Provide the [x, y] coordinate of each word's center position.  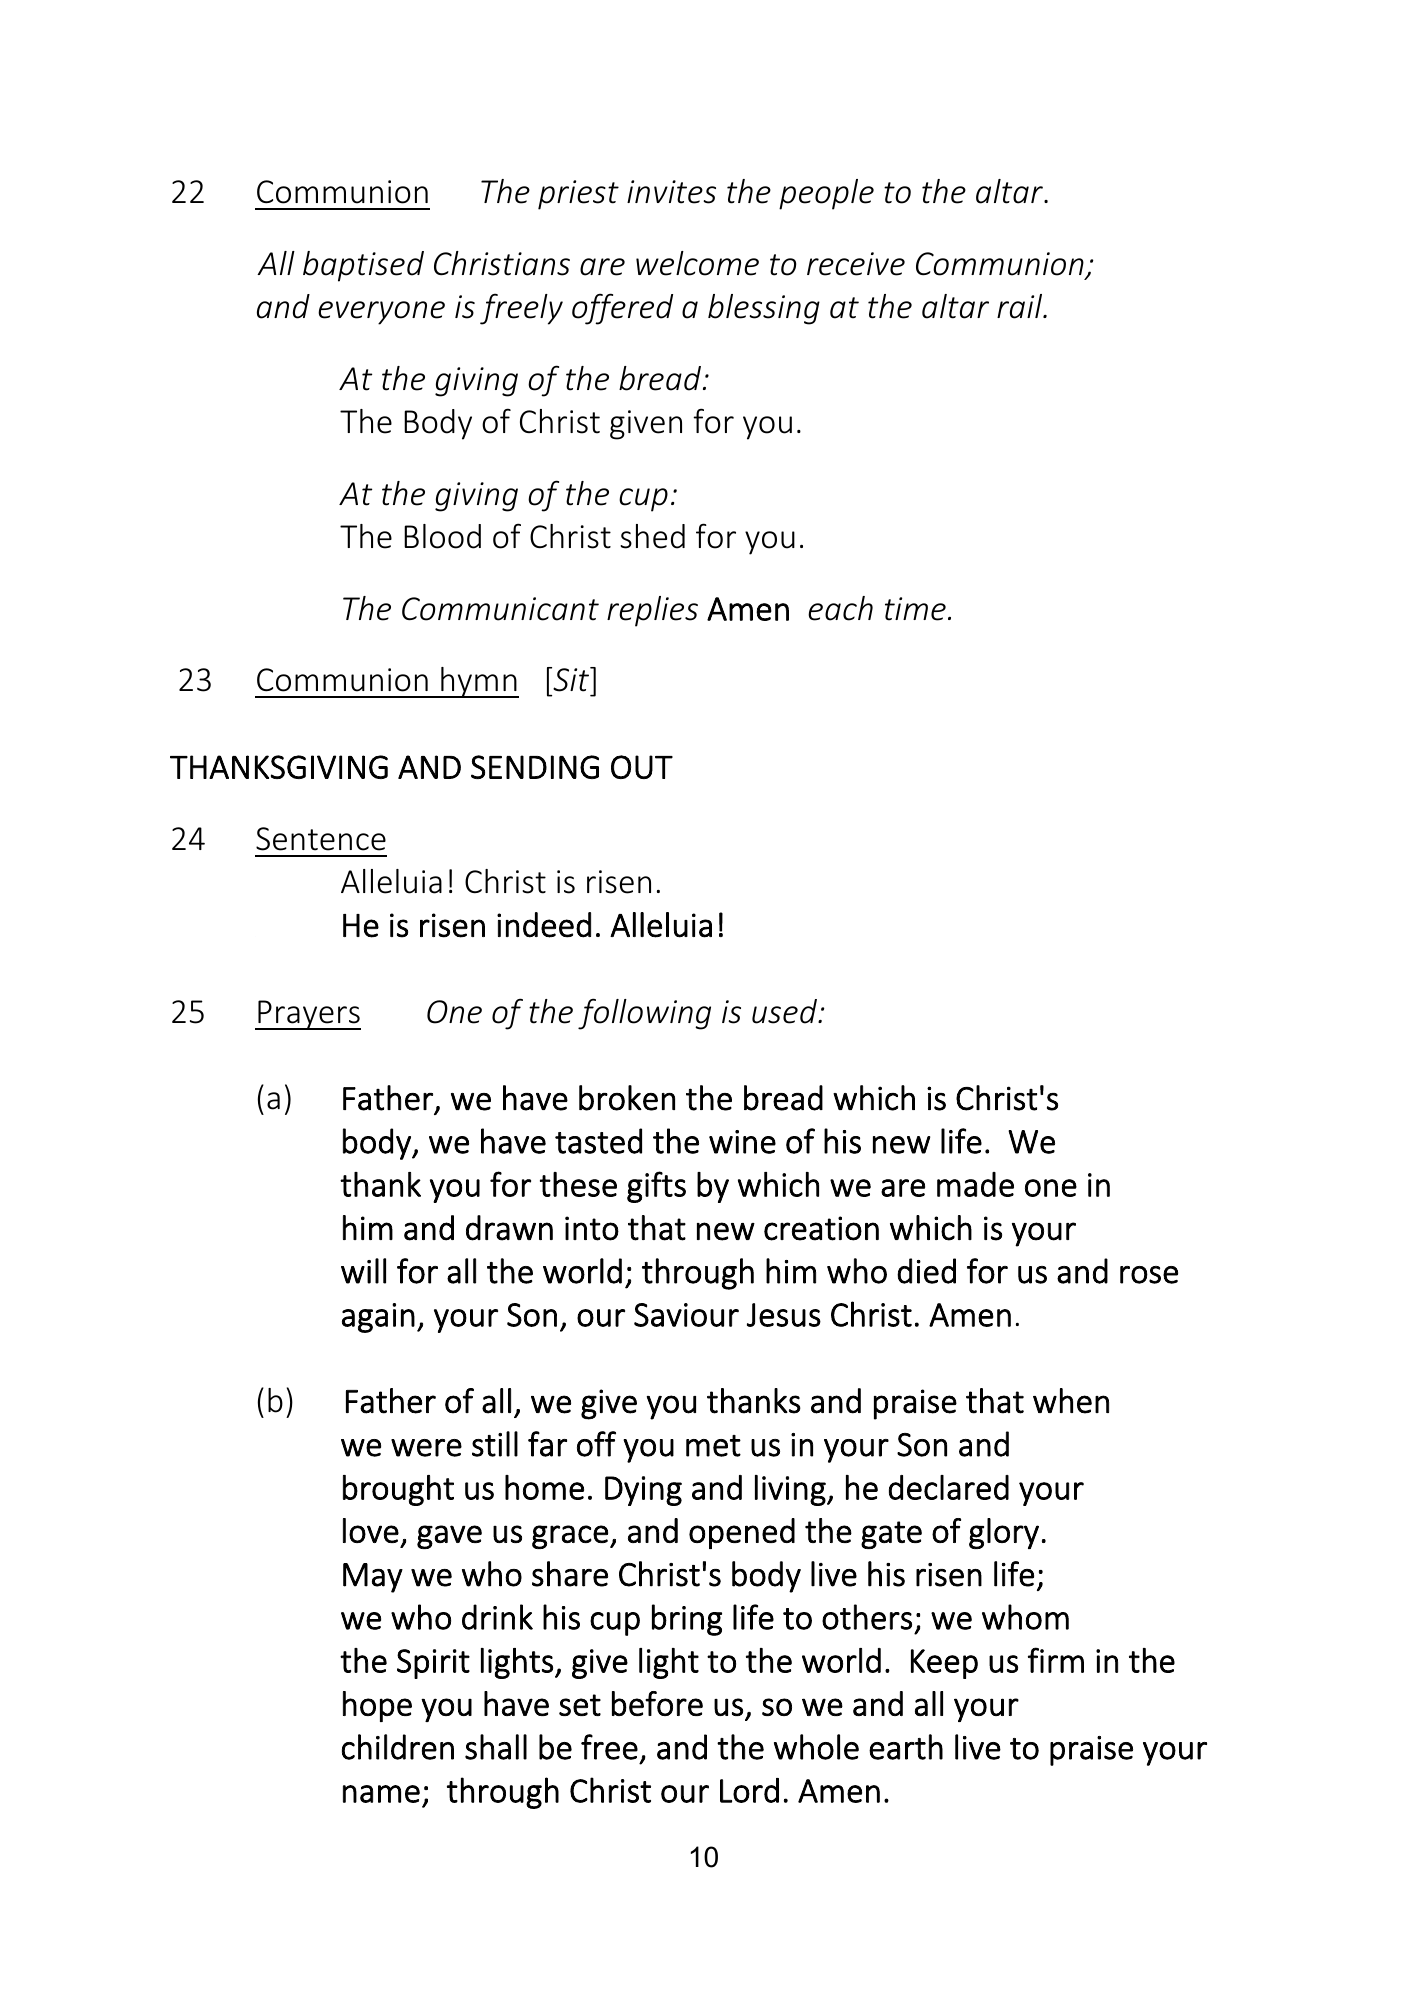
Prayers [308, 1015]
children [398, 1747]
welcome [697, 263]
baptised [363, 266]
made [975, 1184]
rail [1021, 306]
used [785, 1011]
